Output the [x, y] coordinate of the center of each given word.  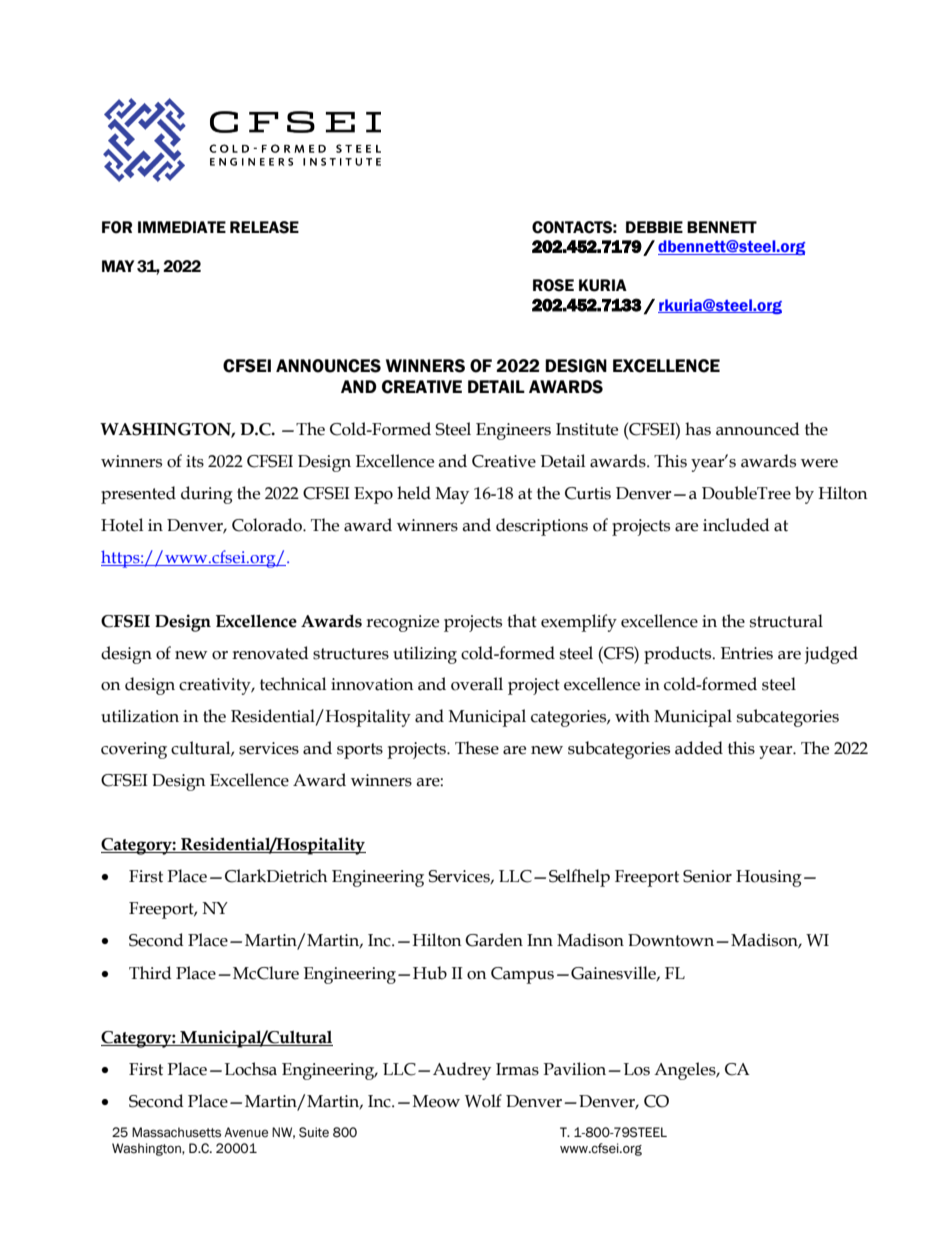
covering [134, 750]
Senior [707, 876]
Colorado [268, 525]
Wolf [483, 1101]
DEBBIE [654, 227]
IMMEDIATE [182, 227]
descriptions [542, 527]
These [477, 748]
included [736, 525]
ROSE [553, 285]
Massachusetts [176, 1132]
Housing [769, 878]
